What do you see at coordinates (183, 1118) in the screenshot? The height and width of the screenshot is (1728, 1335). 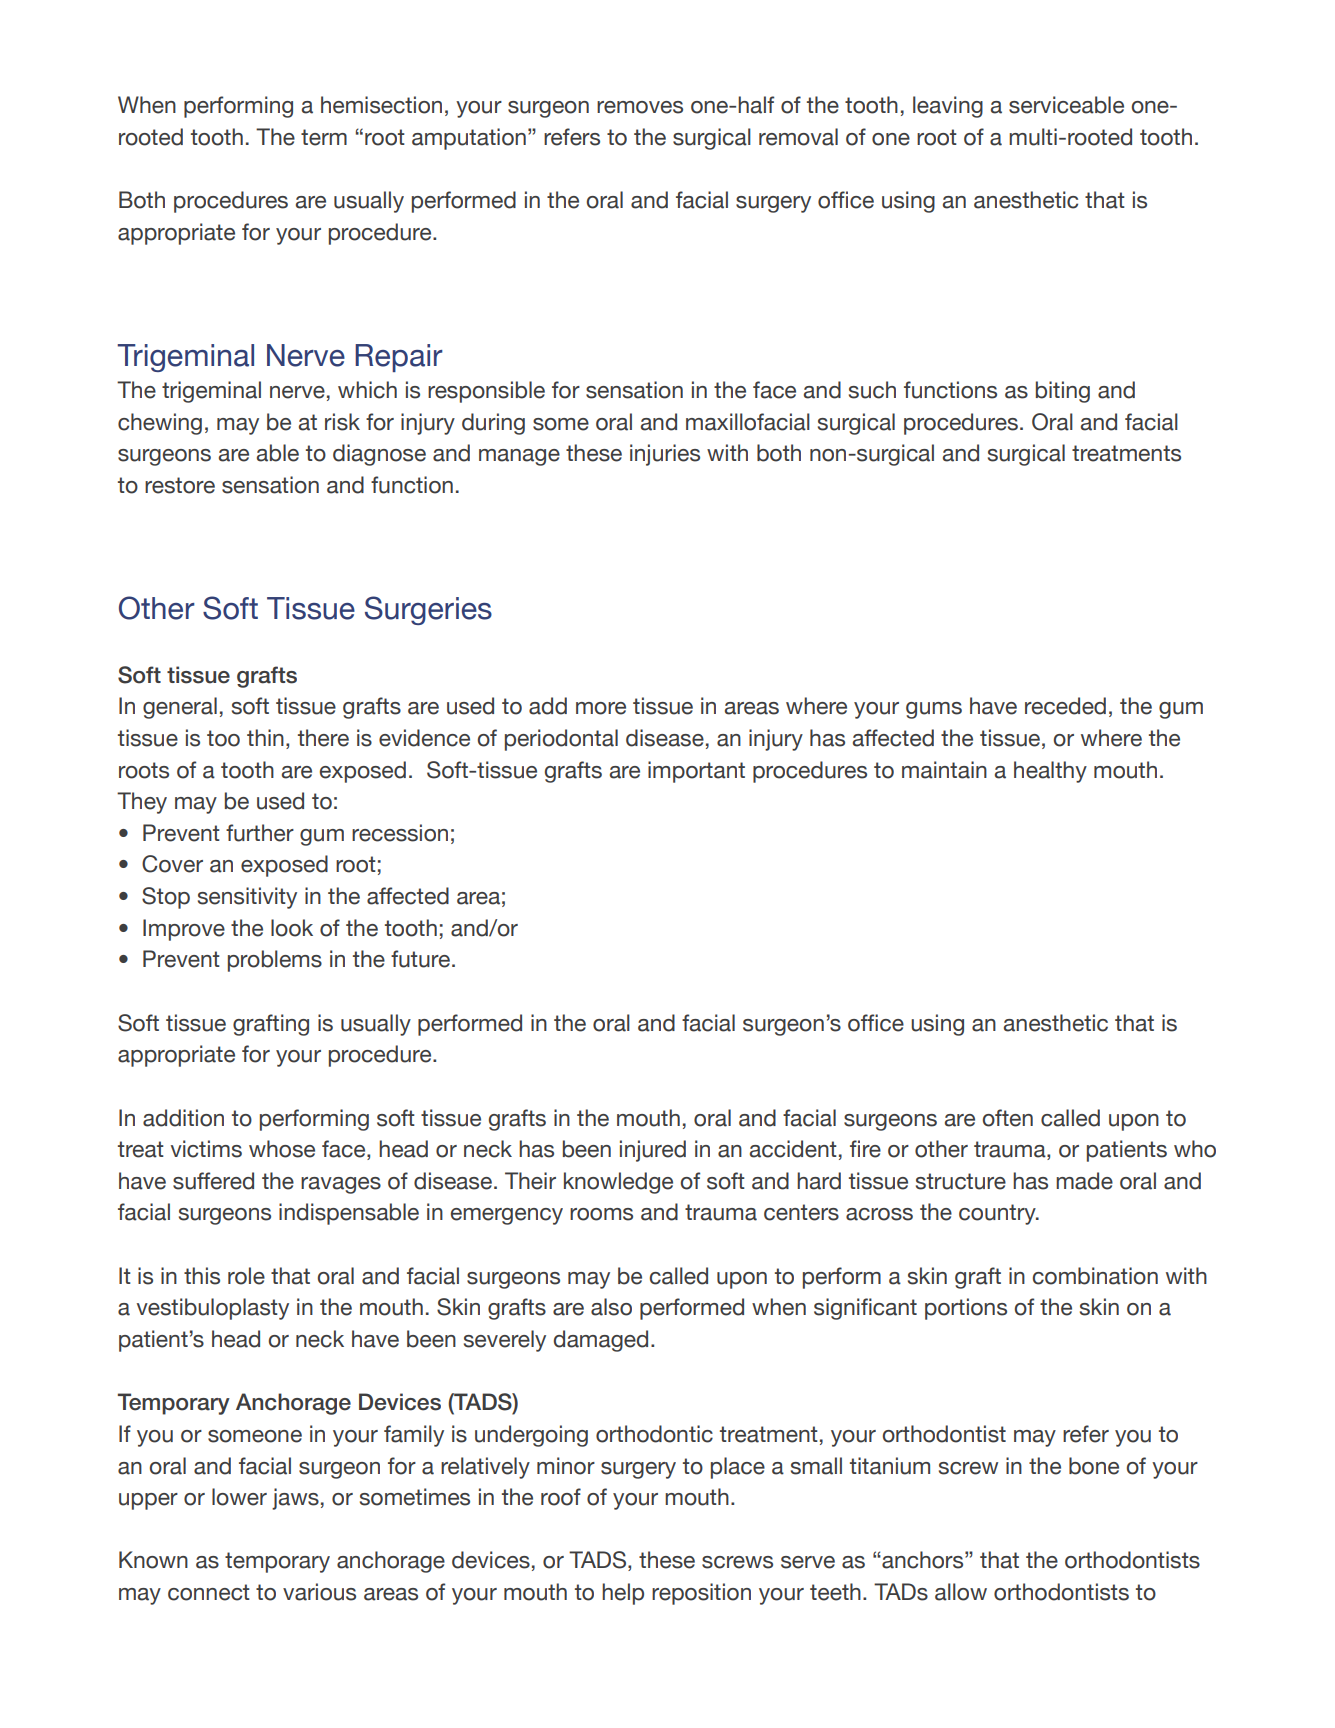 I see `addition` at bounding box center [183, 1118].
